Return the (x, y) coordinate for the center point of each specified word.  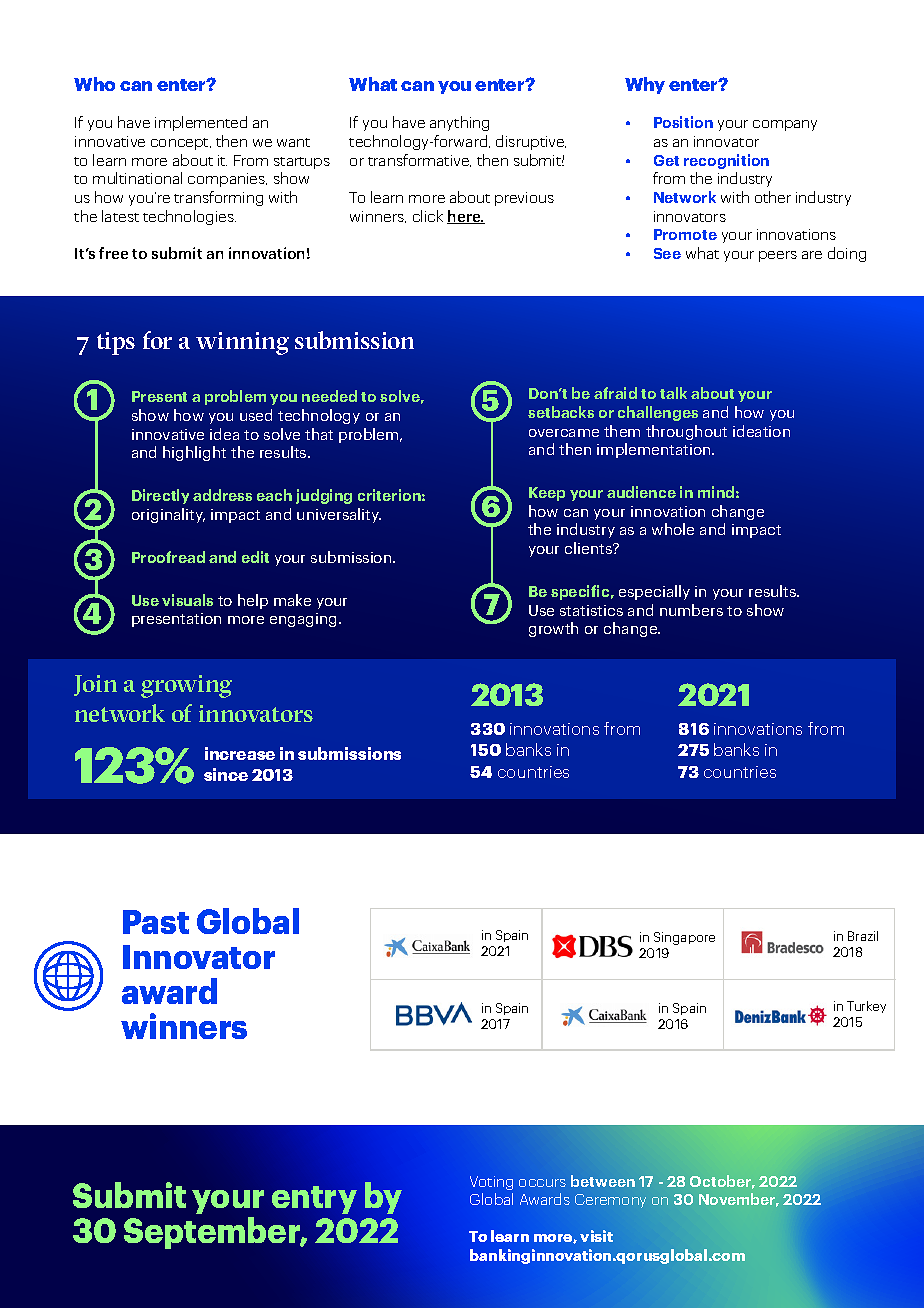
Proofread (168, 557)
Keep (547, 494)
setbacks (561, 412)
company (785, 125)
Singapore (684, 938)
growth (553, 629)
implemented (201, 123)
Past (156, 922)
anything (459, 123)
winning (242, 343)
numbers (691, 610)
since (226, 774)
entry (314, 1200)
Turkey (866, 1007)
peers (778, 256)
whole (673, 529)
